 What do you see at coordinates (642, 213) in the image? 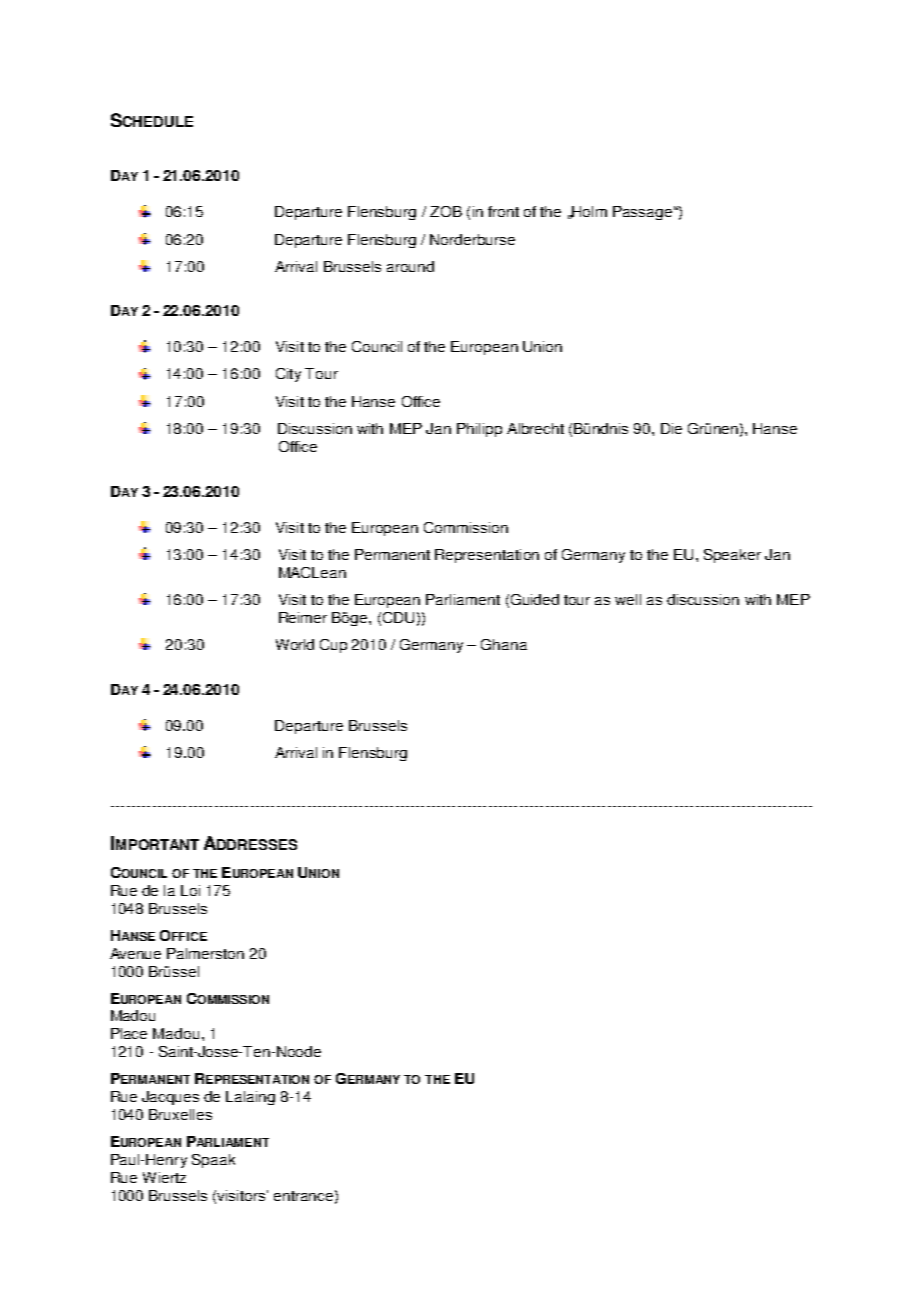
I see `Passage` at bounding box center [642, 213].
